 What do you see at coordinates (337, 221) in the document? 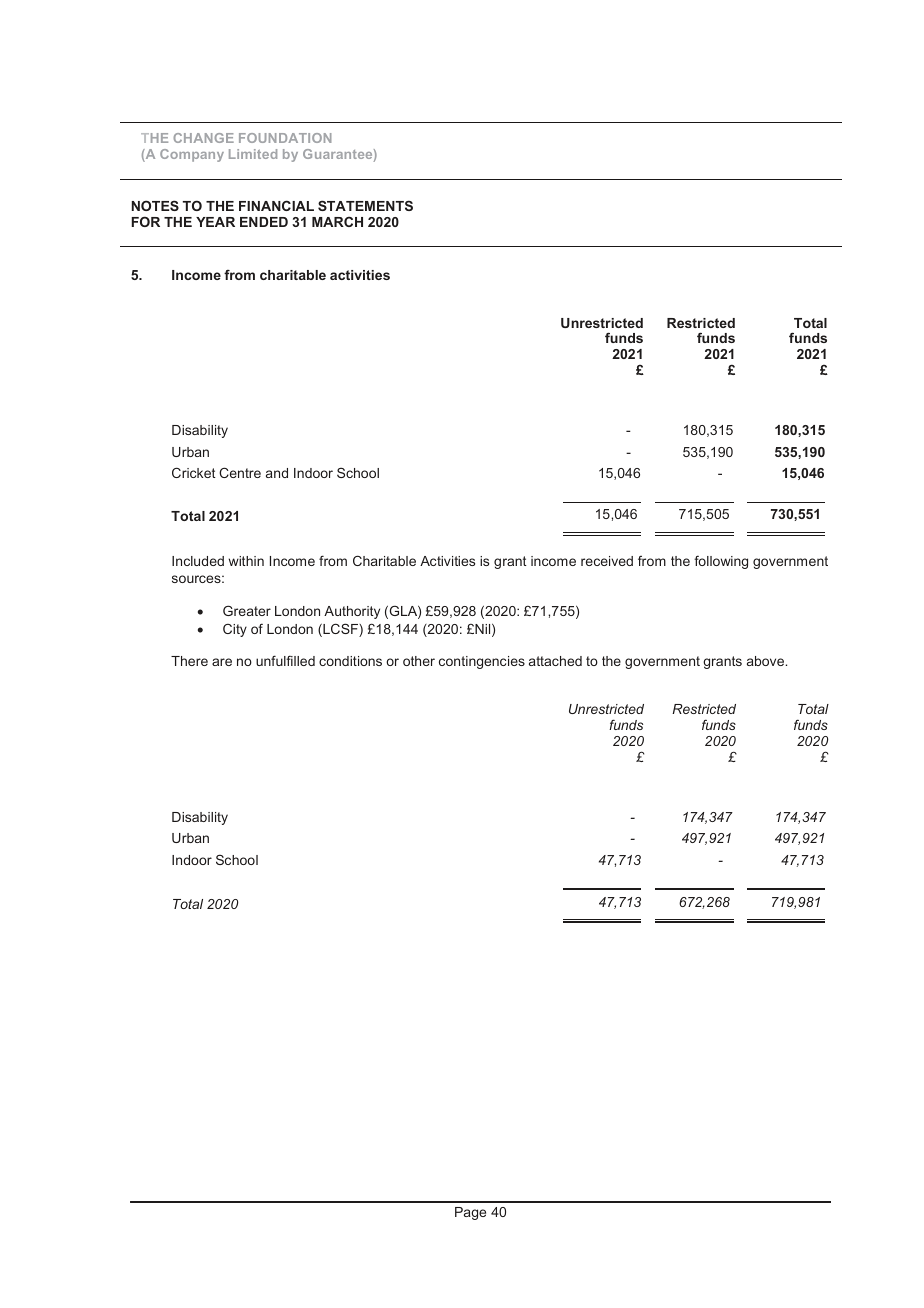
I see `MARCH` at bounding box center [337, 221].
